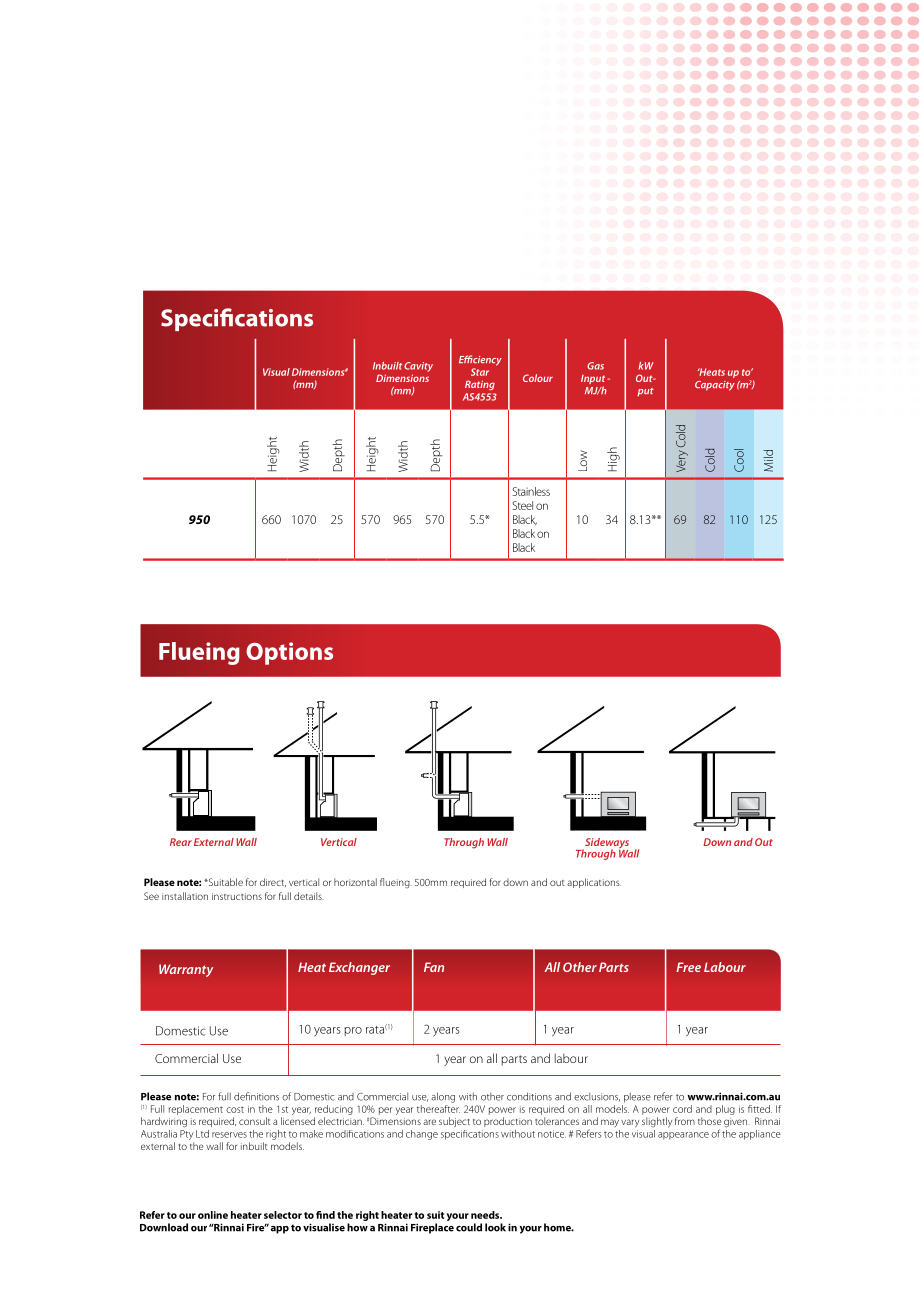  Describe the element at coordinates (469, 1227) in the screenshot. I see `could` at that location.
